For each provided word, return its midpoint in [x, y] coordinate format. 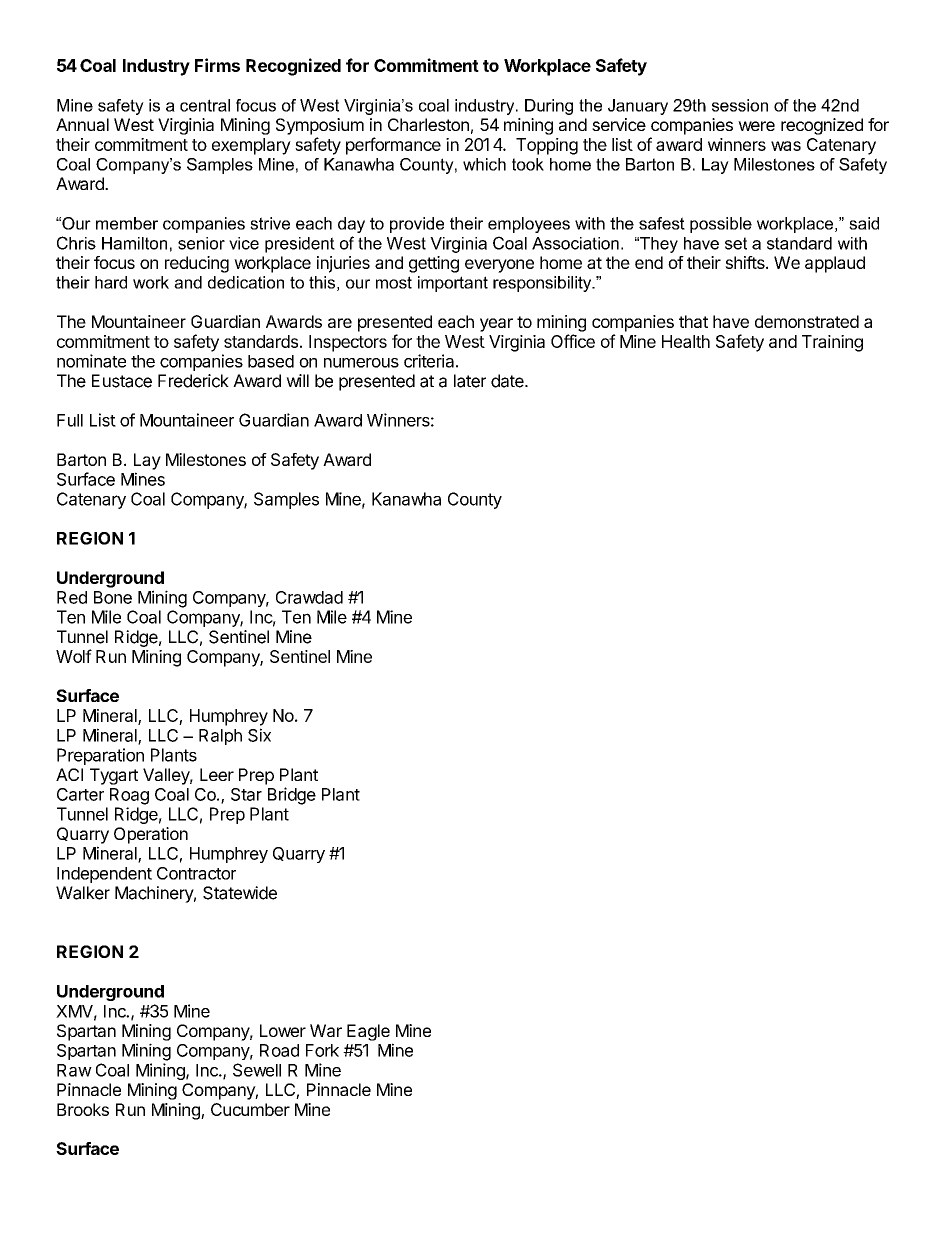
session [740, 105]
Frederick [193, 381]
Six [259, 735]
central [205, 105]
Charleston [428, 124]
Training [832, 343]
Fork [322, 1050]
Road [279, 1050]
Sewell [257, 1070]
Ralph [220, 737]
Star [246, 794]
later [470, 381]
